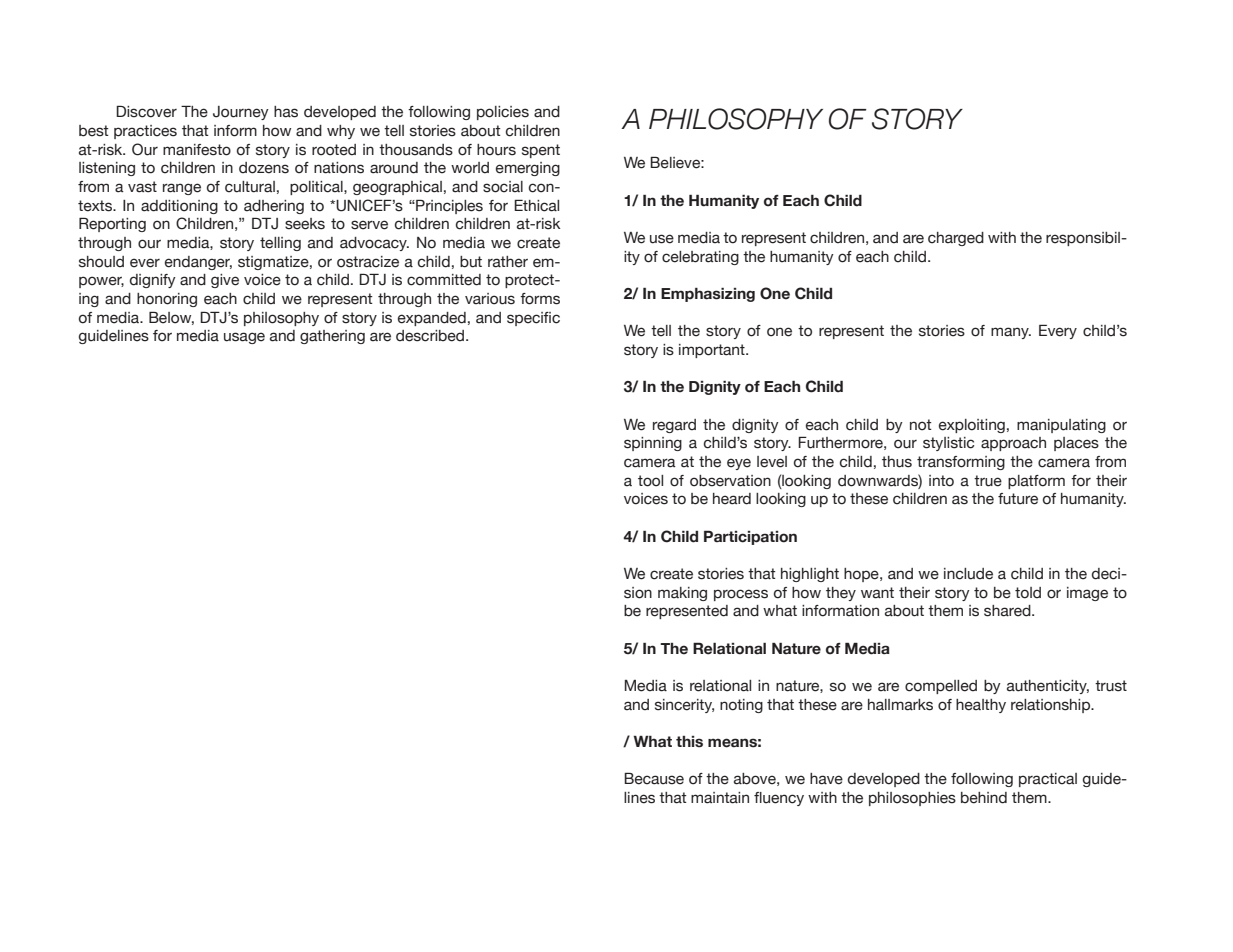 The height and width of the screenshot is (952, 1233). What do you see at coordinates (956, 239) in the screenshot?
I see `charged` at bounding box center [956, 239].
